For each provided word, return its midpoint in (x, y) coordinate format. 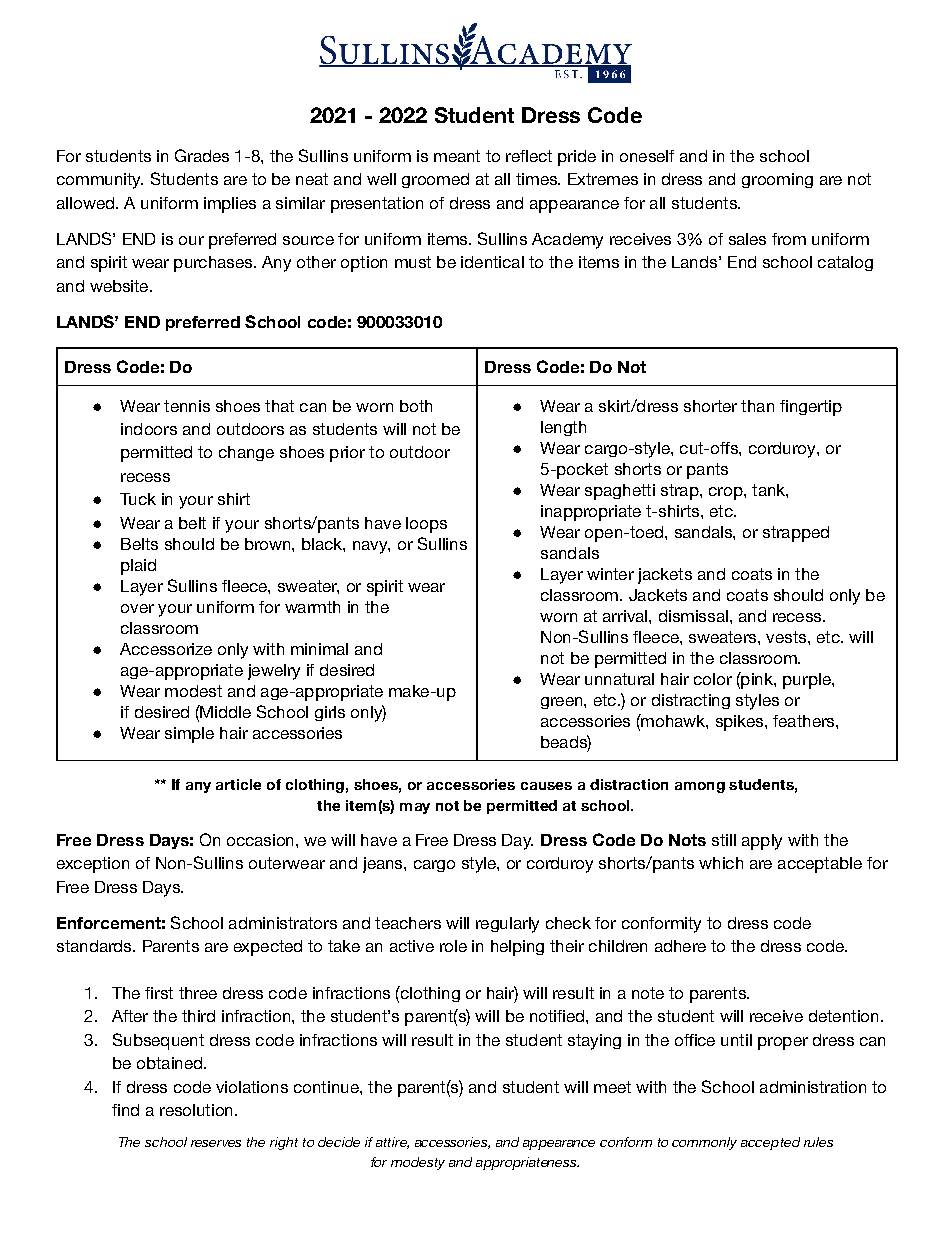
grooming (777, 180)
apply (762, 842)
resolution (196, 1110)
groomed (435, 180)
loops (426, 525)
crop (727, 493)
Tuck (138, 499)
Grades (202, 155)
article (238, 784)
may (415, 808)
